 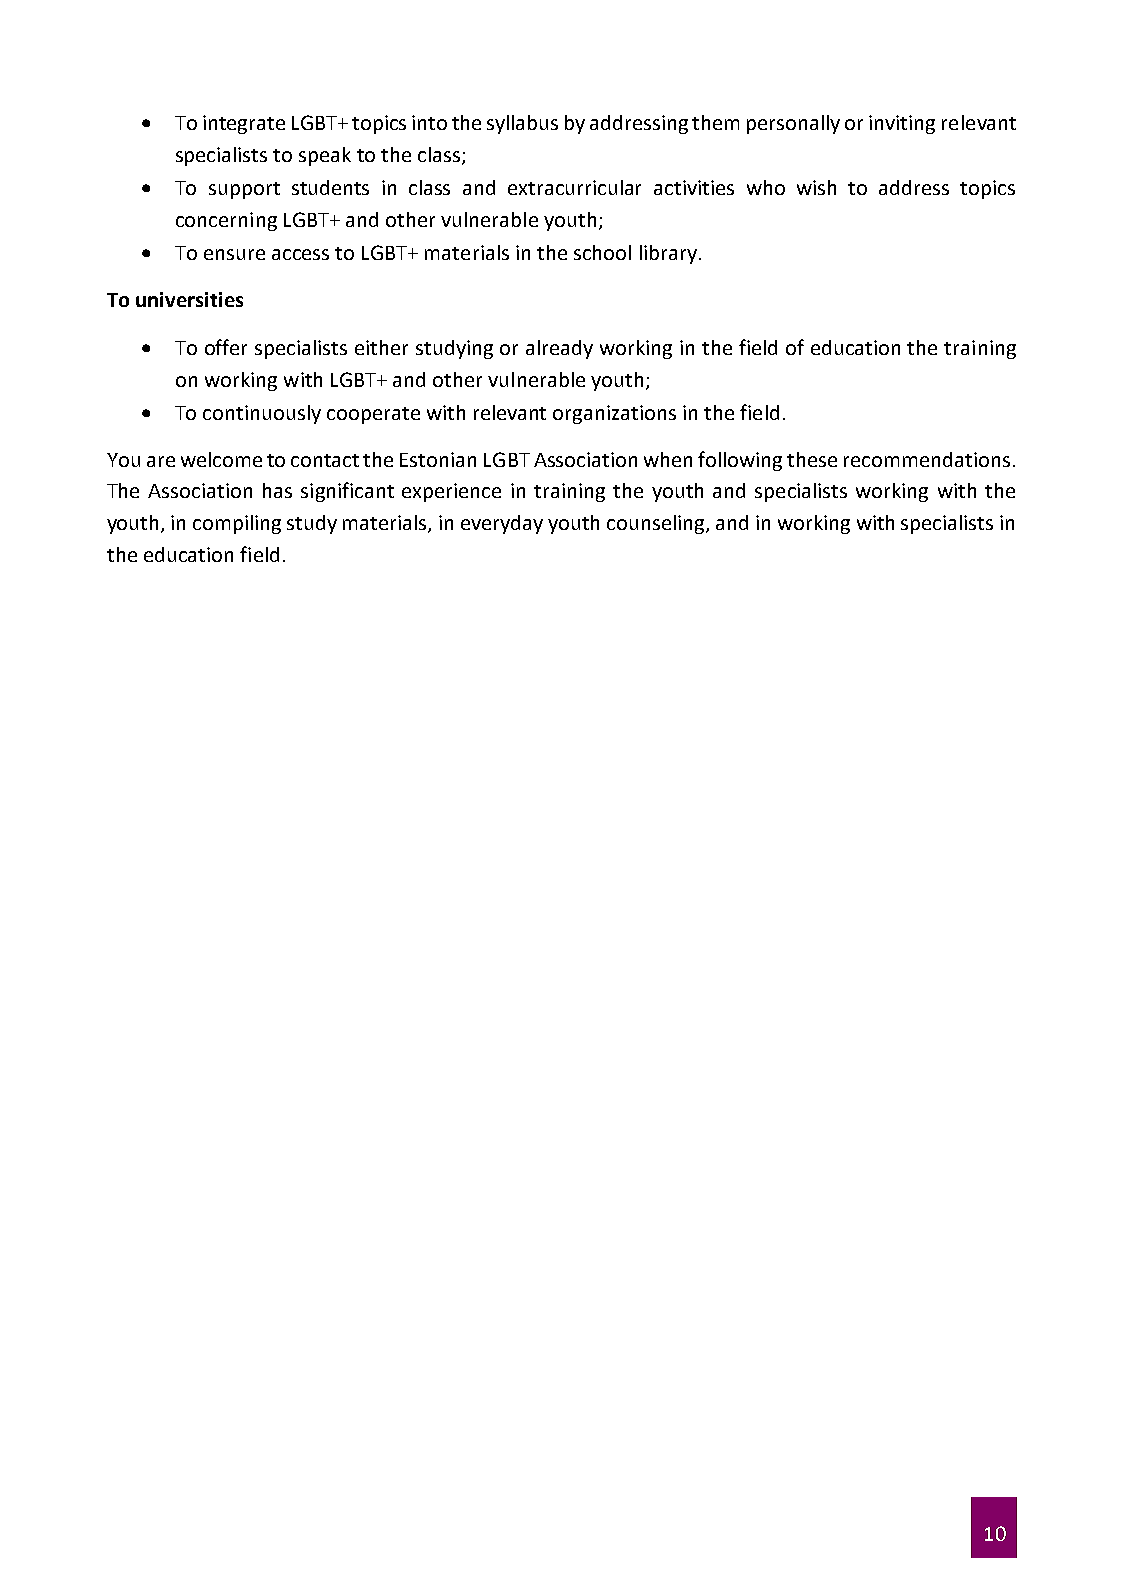 What do you see at coordinates (657, 524) in the screenshot?
I see `counseling` at bounding box center [657, 524].
